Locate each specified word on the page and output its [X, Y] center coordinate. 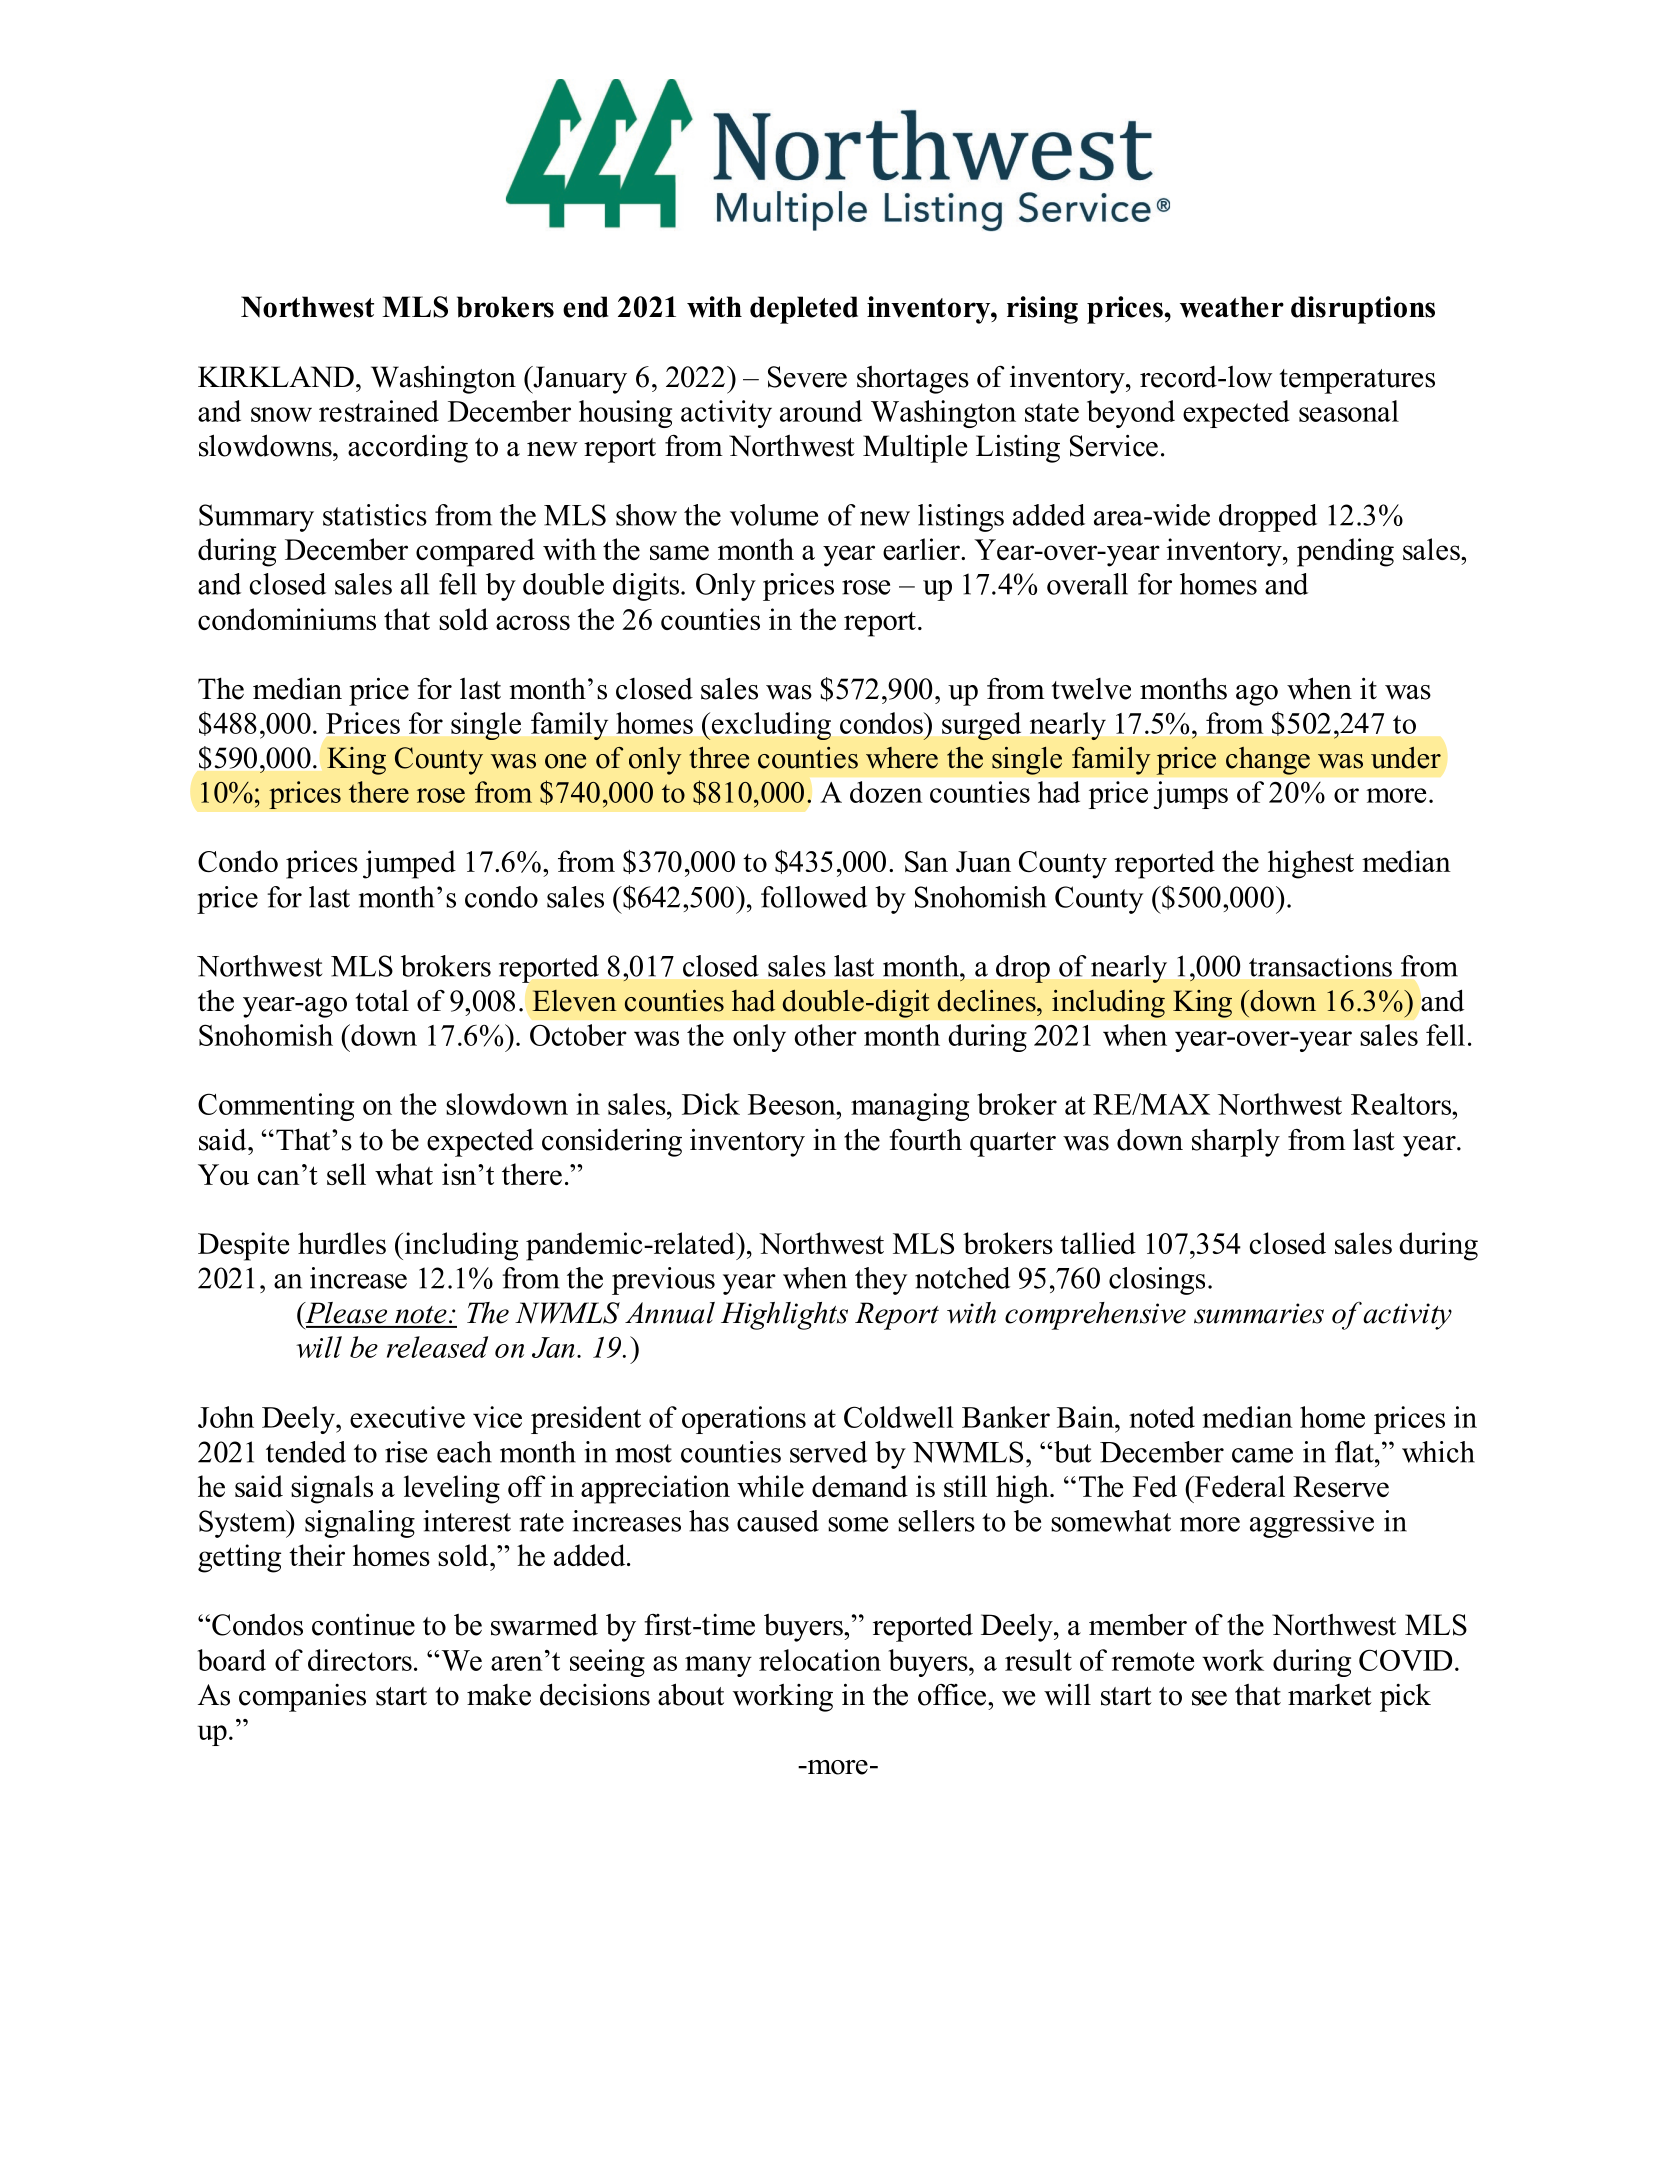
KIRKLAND [276, 377]
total [382, 1001]
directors [360, 1660]
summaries [1259, 1313]
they [881, 1281]
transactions [1320, 966]
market [1330, 1695]
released [437, 1347]
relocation [820, 1660]
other [826, 1035]
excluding [770, 726]
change [1268, 761]
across [533, 622]
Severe [807, 377]
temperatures [1357, 381]
